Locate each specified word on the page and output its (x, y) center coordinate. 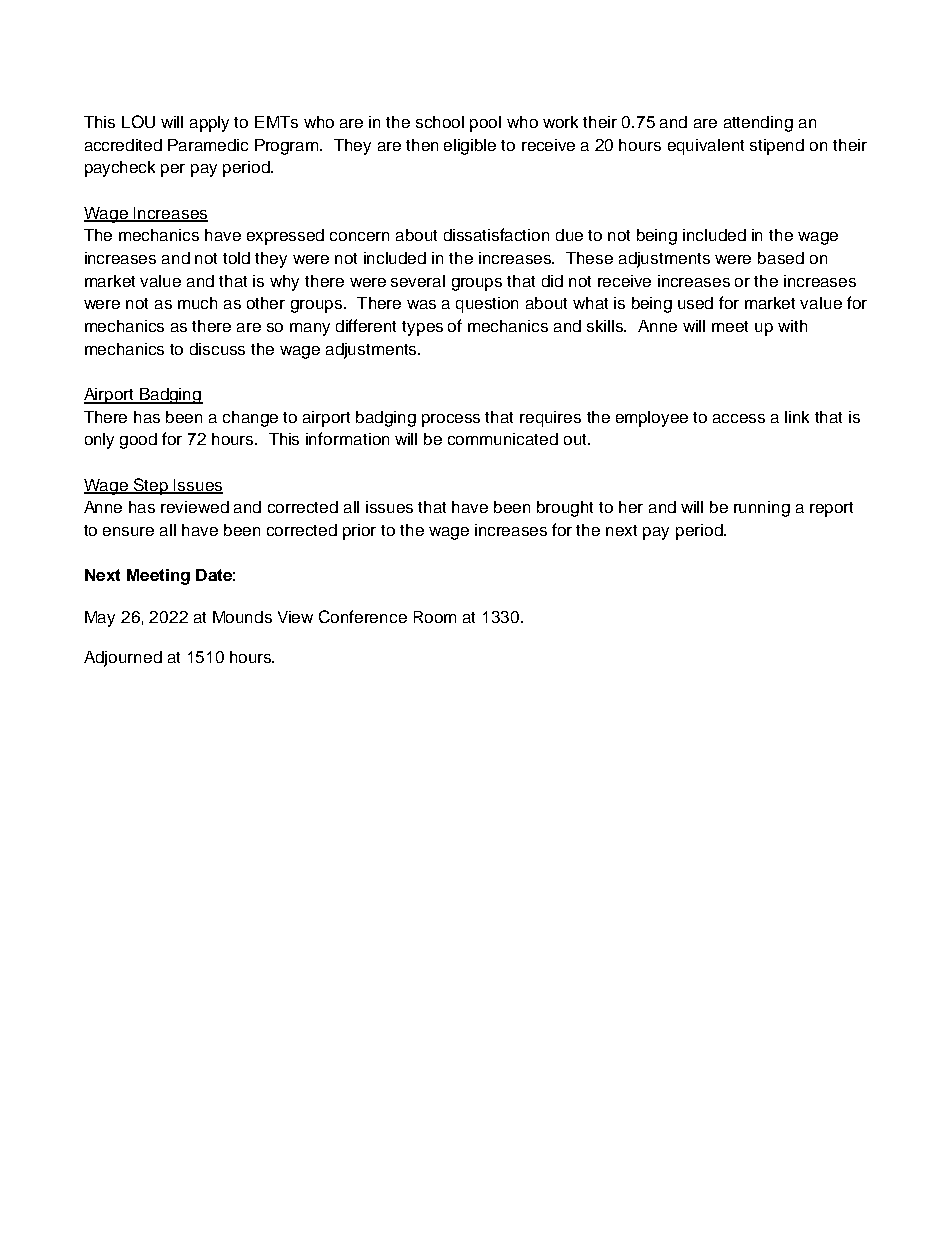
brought (565, 509)
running (762, 509)
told (236, 258)
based (781, 258)
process (451, 420)
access (739, 418)
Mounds (242, 617)
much (197, 303)
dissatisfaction (496, 234)
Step (151, 486)
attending (758, 124)
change (250, 419)
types (422, 328)
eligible (470, 147)
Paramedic (208, 145)
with (792, 326)
